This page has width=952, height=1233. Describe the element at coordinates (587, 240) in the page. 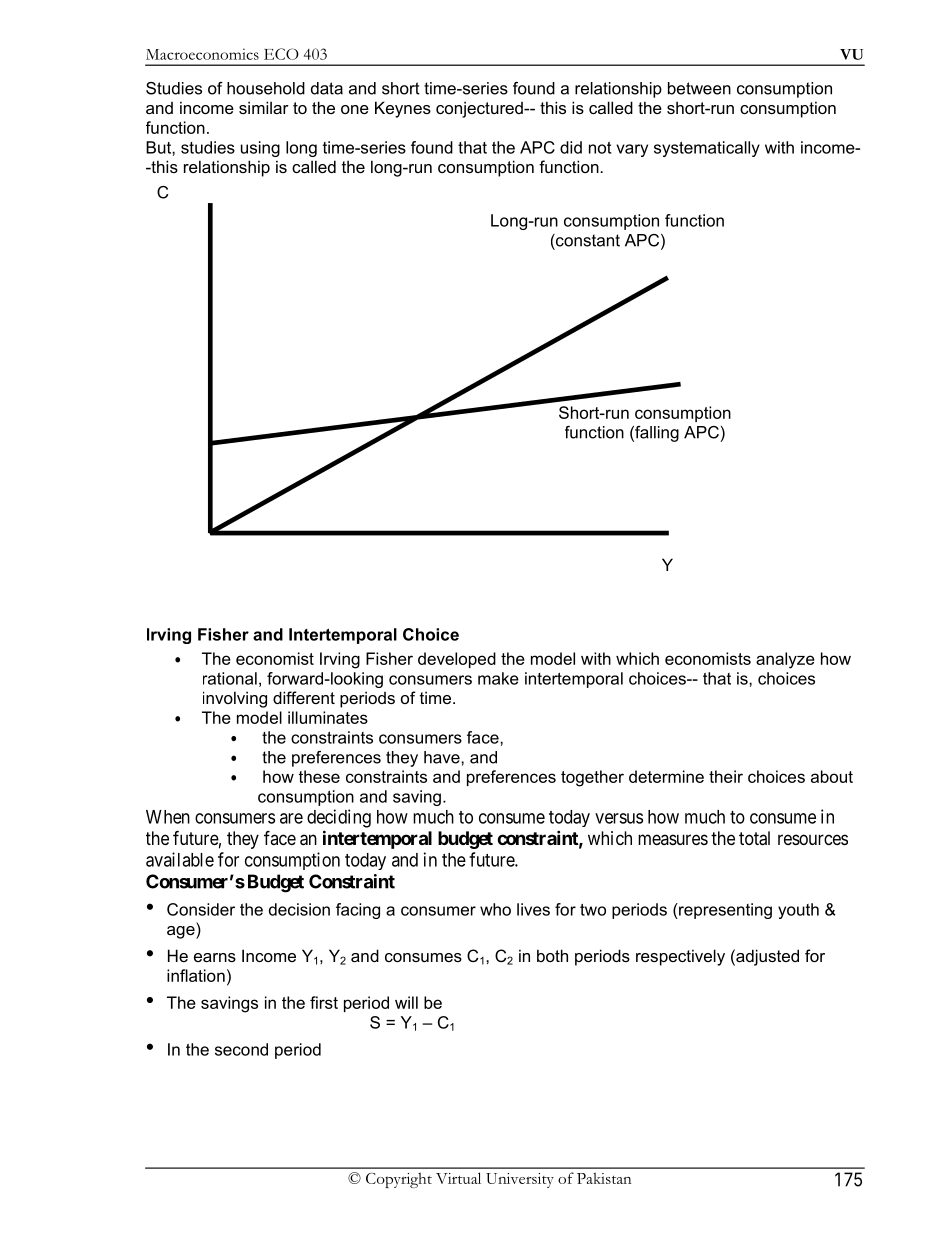

I see `constant` at that location.
